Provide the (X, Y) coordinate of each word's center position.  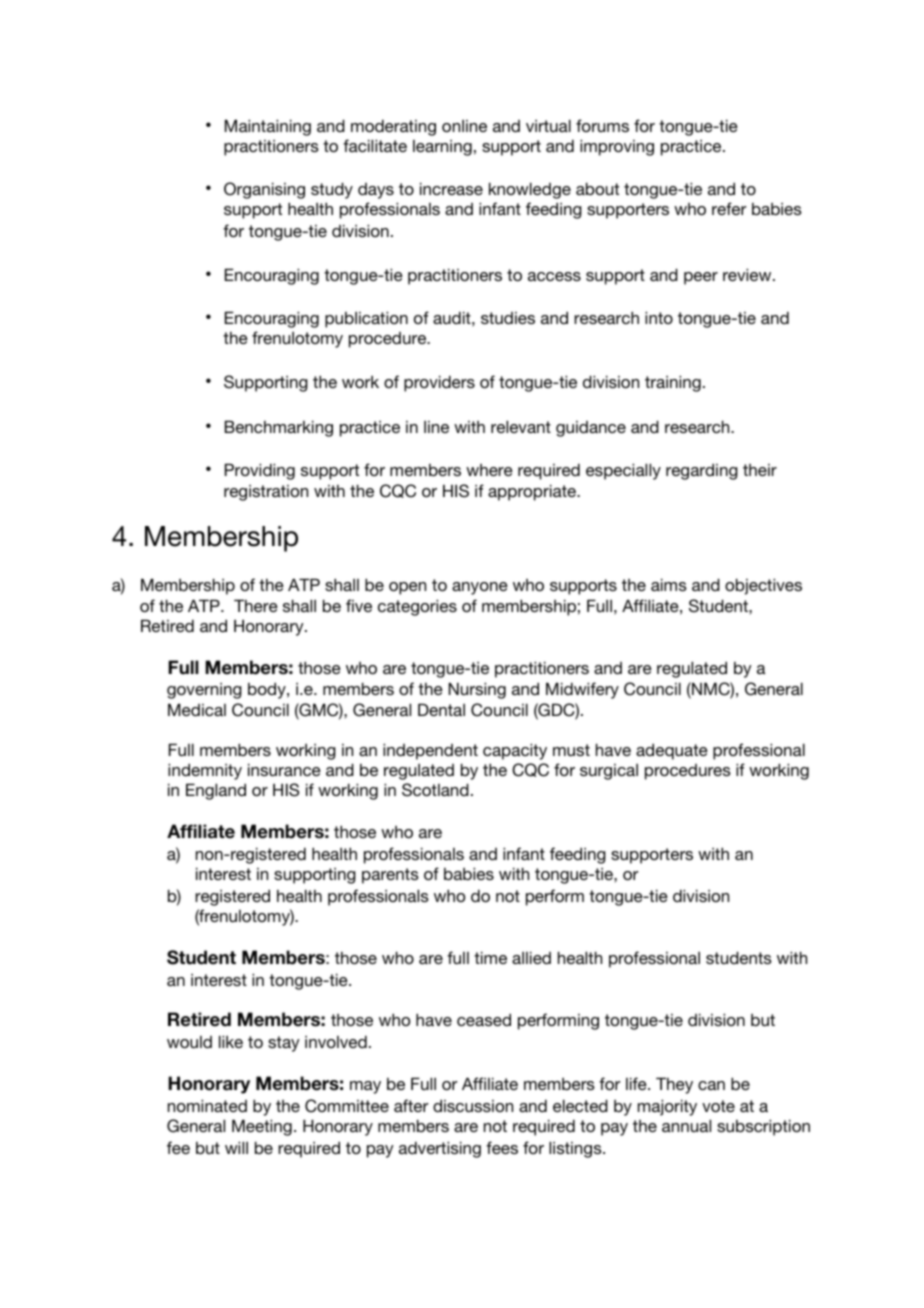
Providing (260, 471)
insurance (284, 769)
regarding (702, 471)
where (489, 470)
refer (729, 208)
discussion (473, 1105)
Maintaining (268, 127)
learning (442, 148)
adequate (672, 751)
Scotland (435, 790)
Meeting (262, 1127)
